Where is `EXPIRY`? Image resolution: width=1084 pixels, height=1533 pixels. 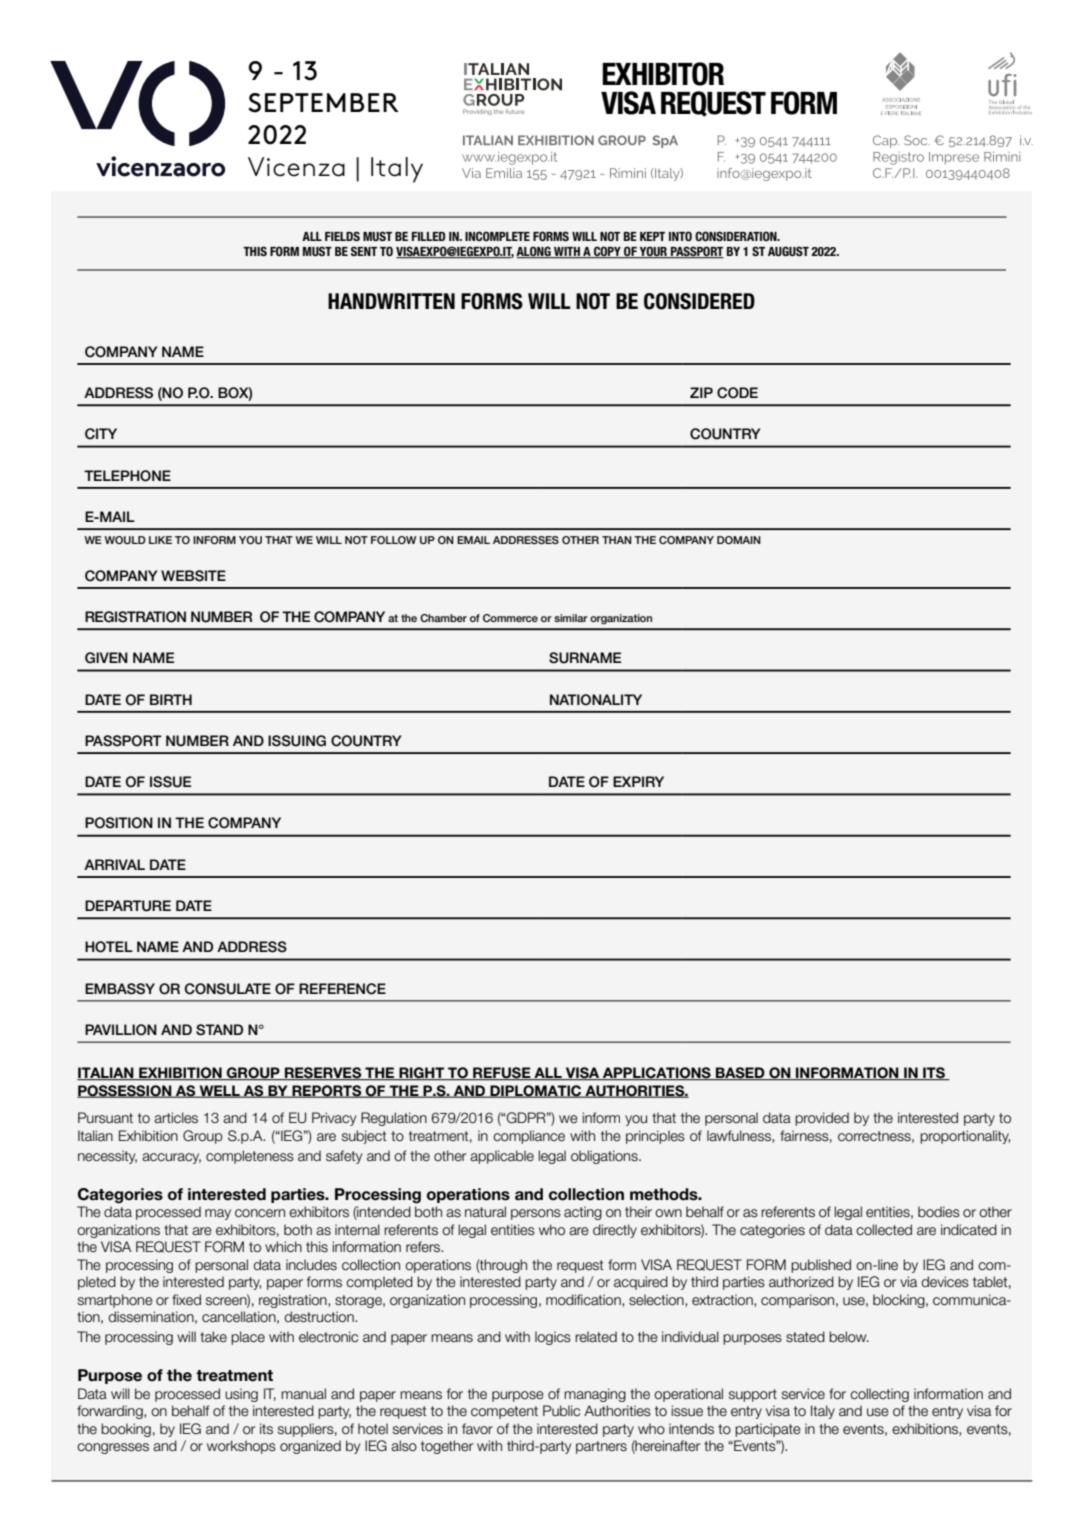
EXPIRY is located at coordinates (638, 781).
